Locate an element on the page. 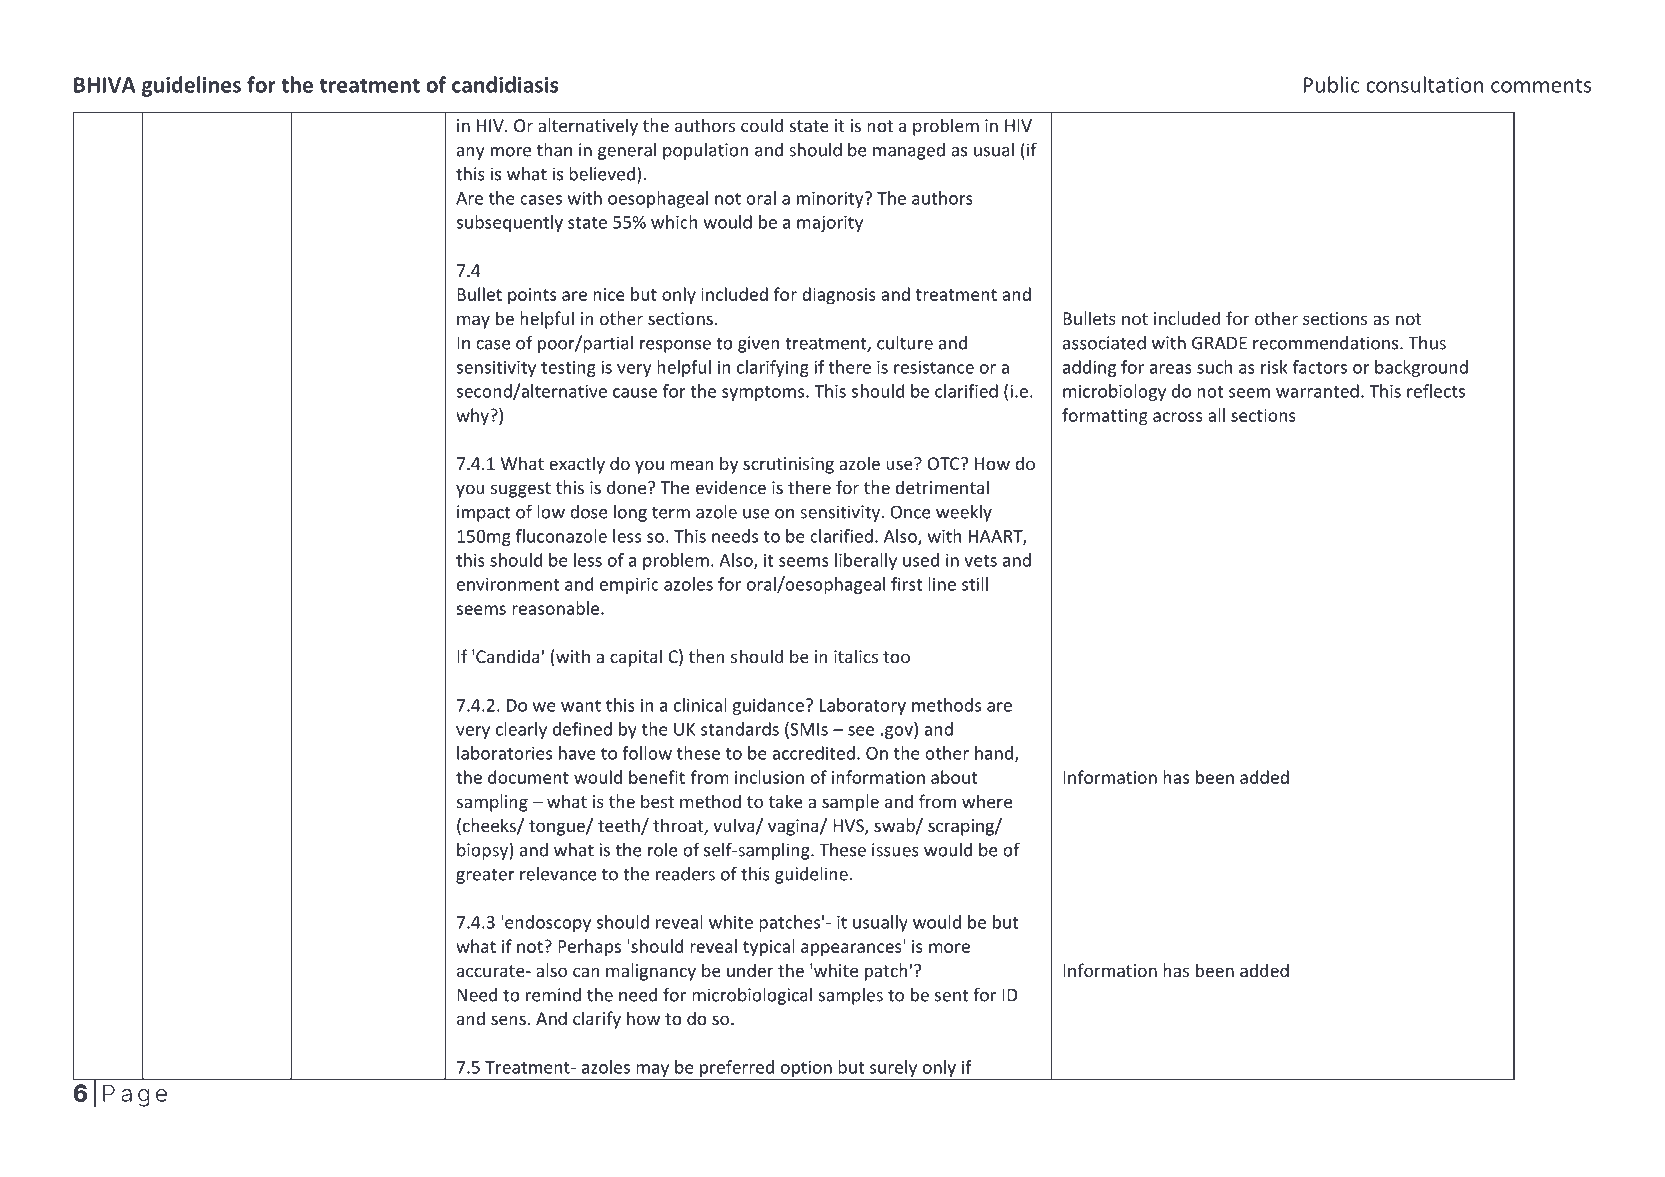 The width and height of the image is (1665, 1177). managed is located at coordinates (909, 151).
